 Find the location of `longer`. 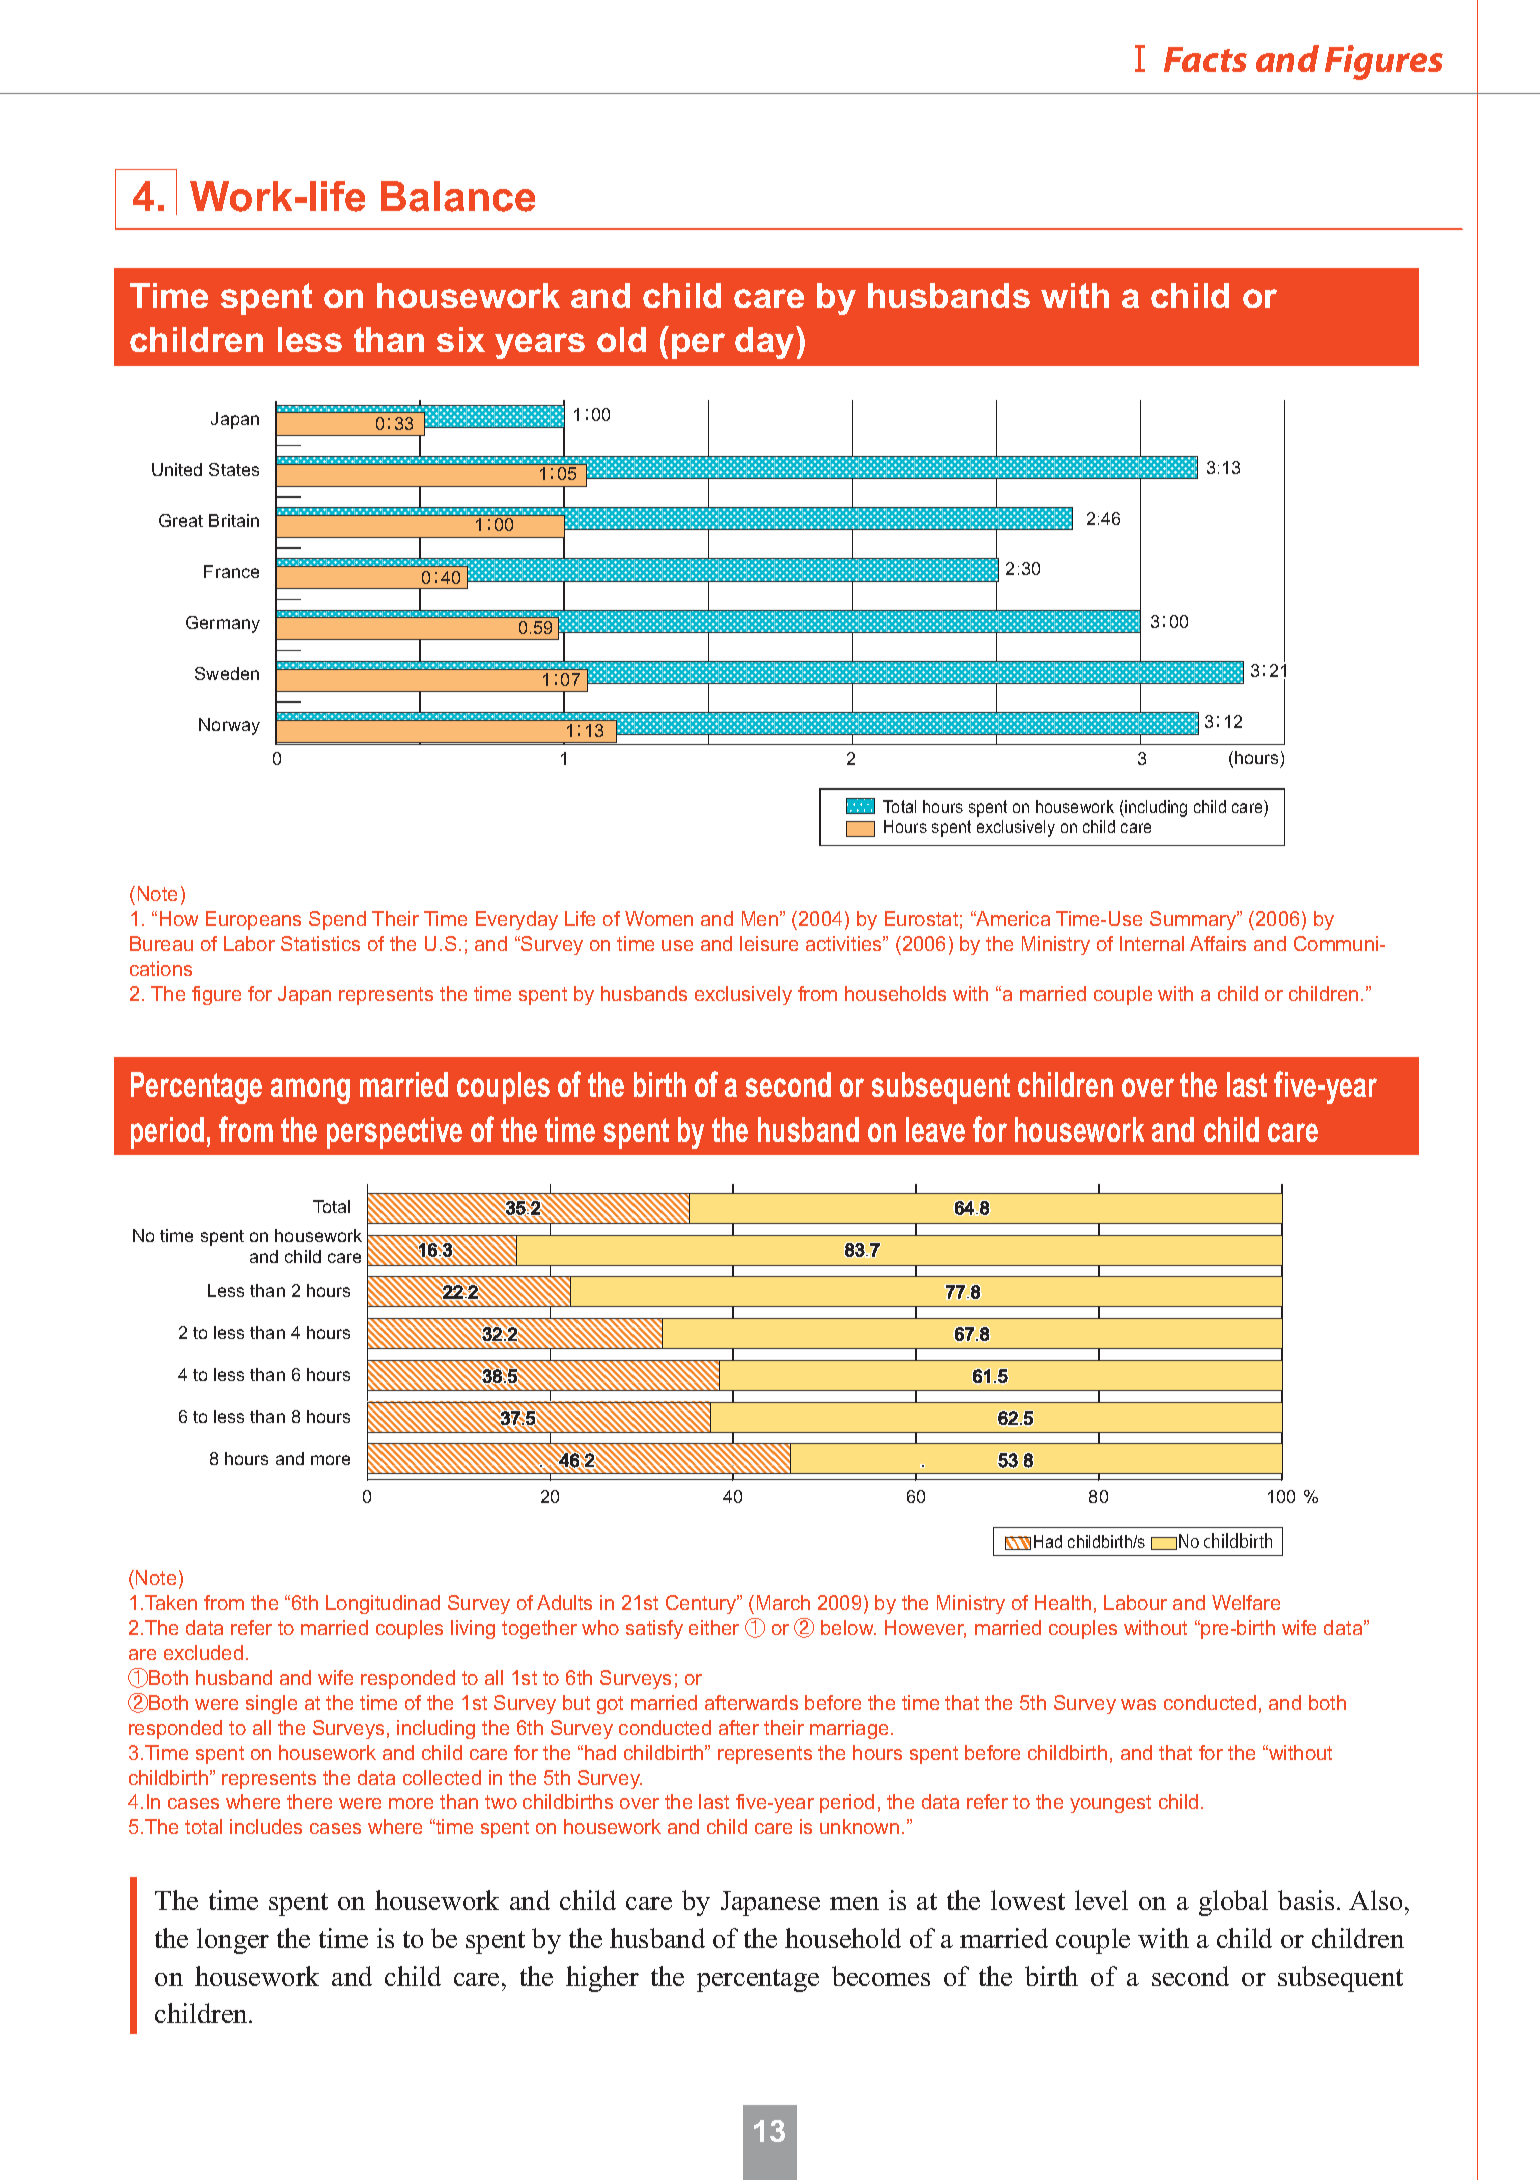

longer is located at coordinates (233, 1941).
